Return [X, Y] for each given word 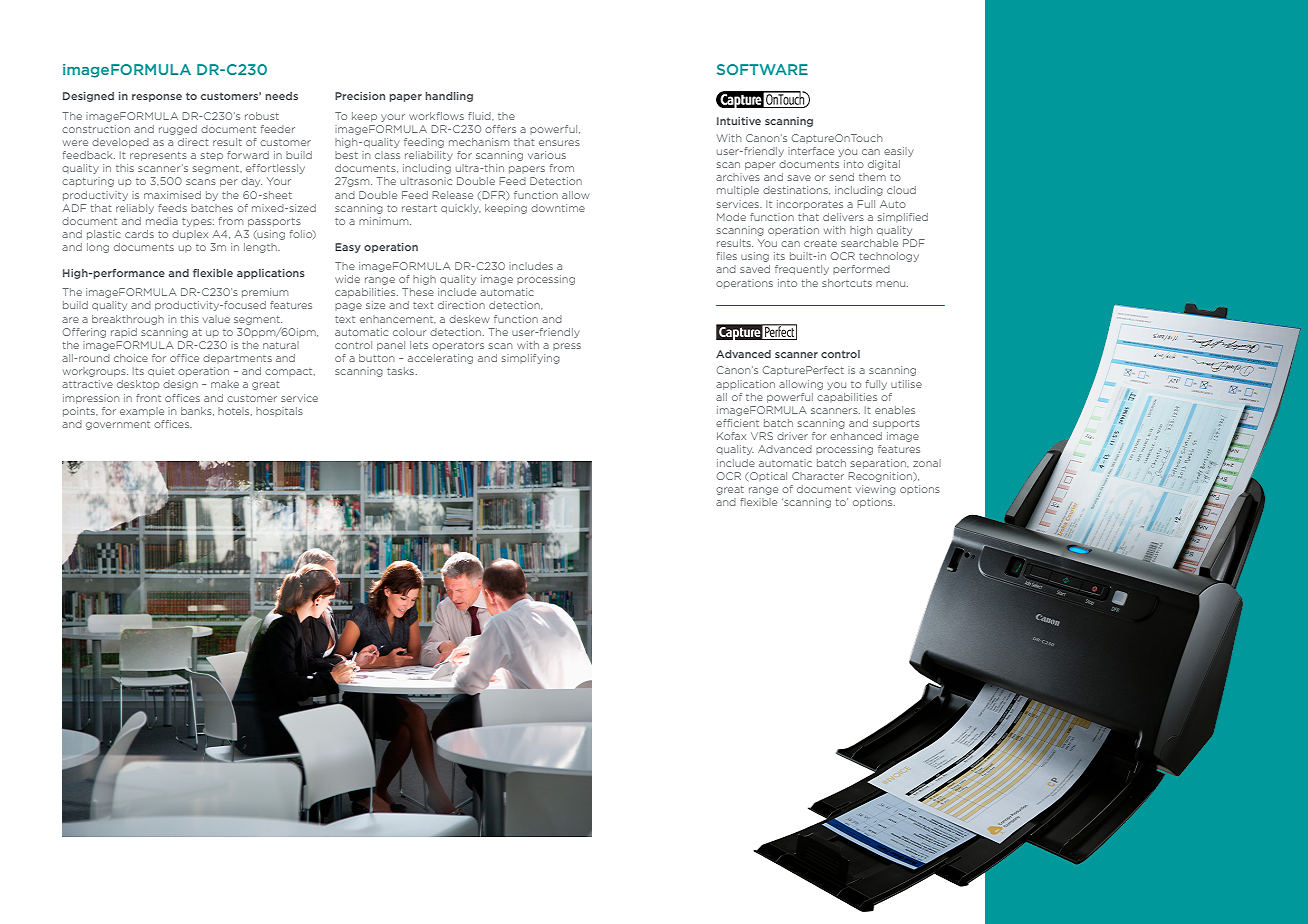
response [157, 98]
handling [449, 97]
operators [458, 346]
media [162, 221]
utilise [906, 384]
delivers [843, 217]
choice [131, 358]
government [118, 425]
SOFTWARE [762, 69]
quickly [461, 209]
